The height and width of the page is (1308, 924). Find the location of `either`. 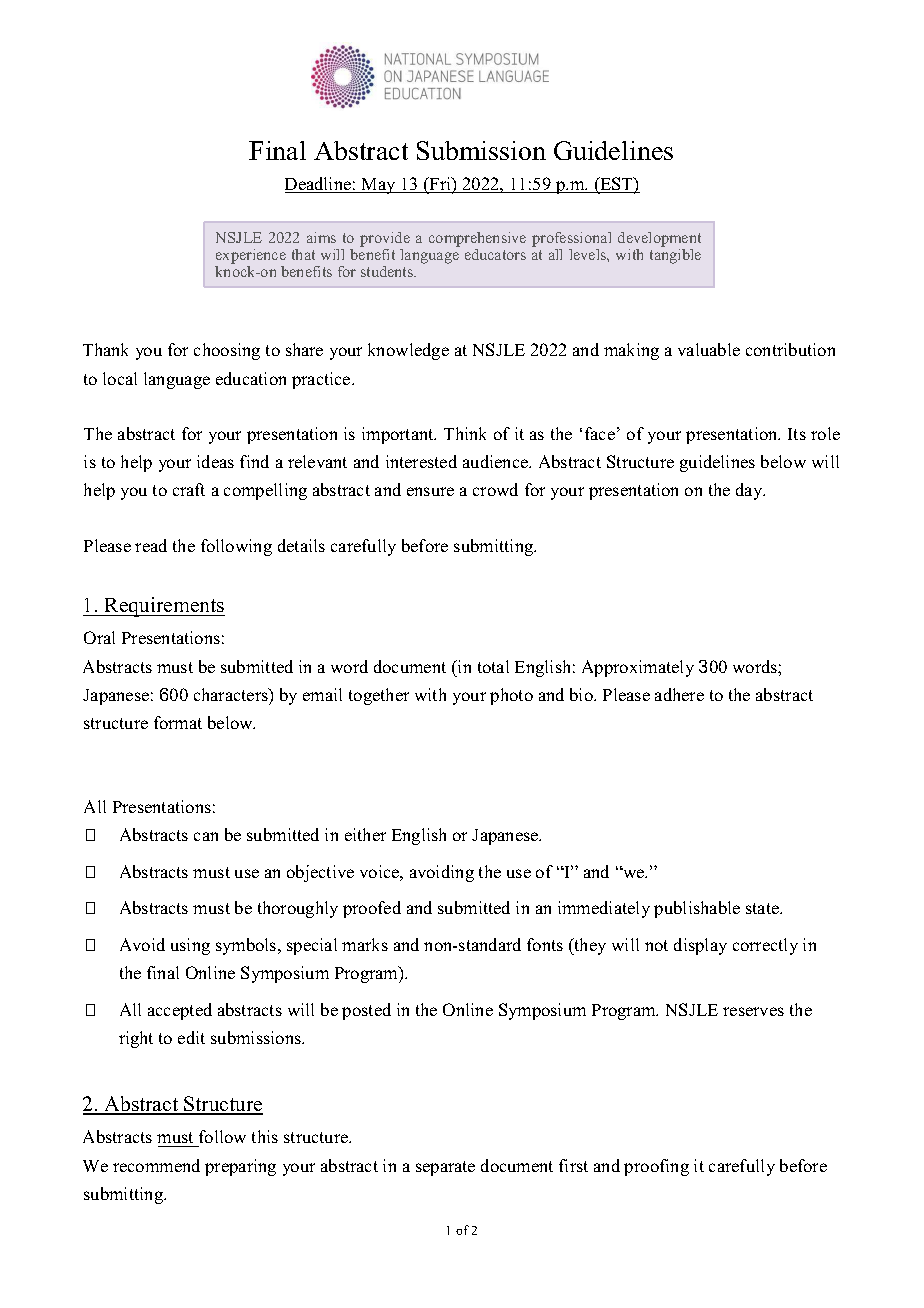

either is located at coordinates (365, 834).
